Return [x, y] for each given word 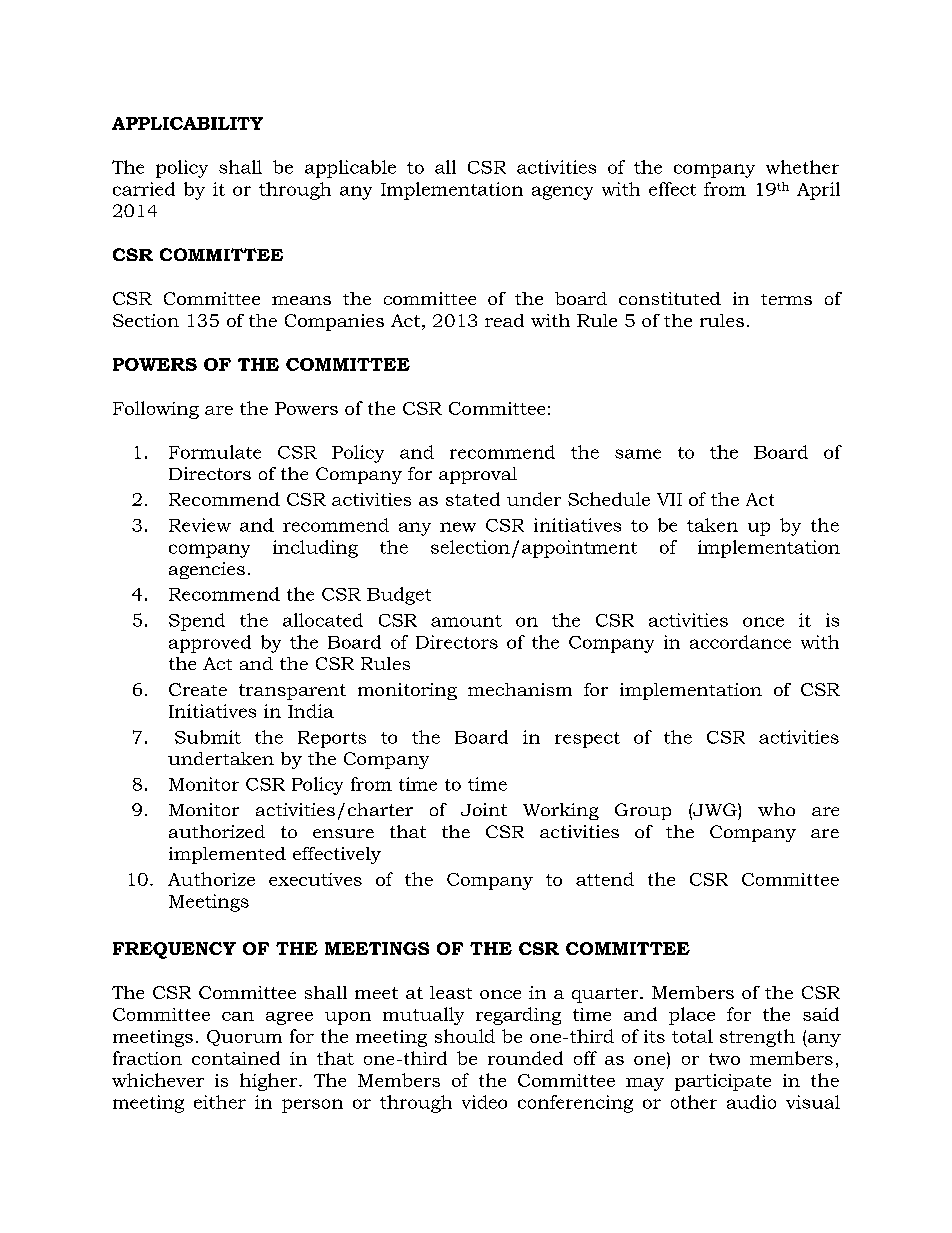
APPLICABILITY [187, 123]
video [484, 1102]
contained [236, 1058]
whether [802, 167]
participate [723, 1082]
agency [562, 193]
